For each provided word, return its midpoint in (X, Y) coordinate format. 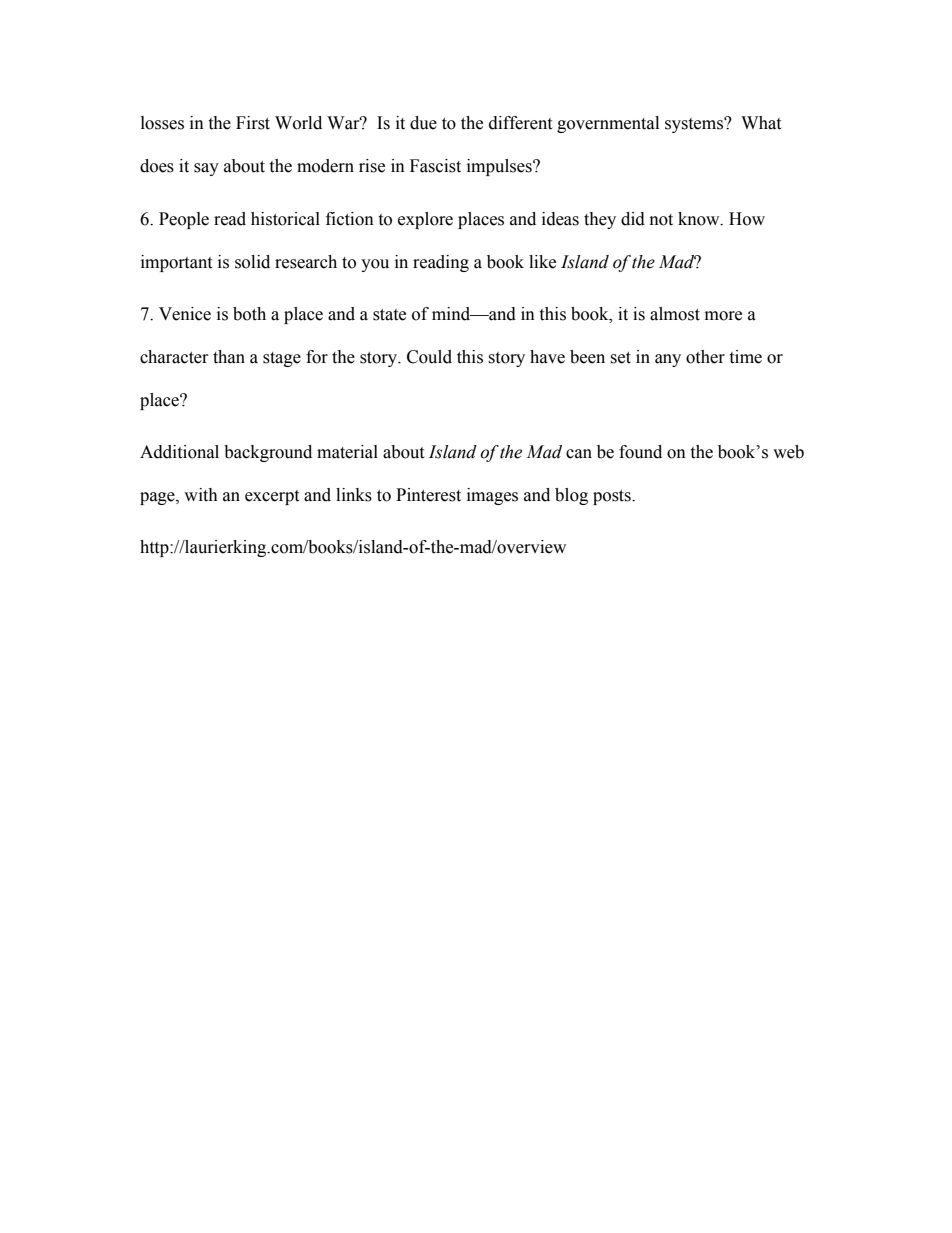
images (492, 496)
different (520, 123)
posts (613, 497)
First (253, 123)
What (761, 123)
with (201, 495)
